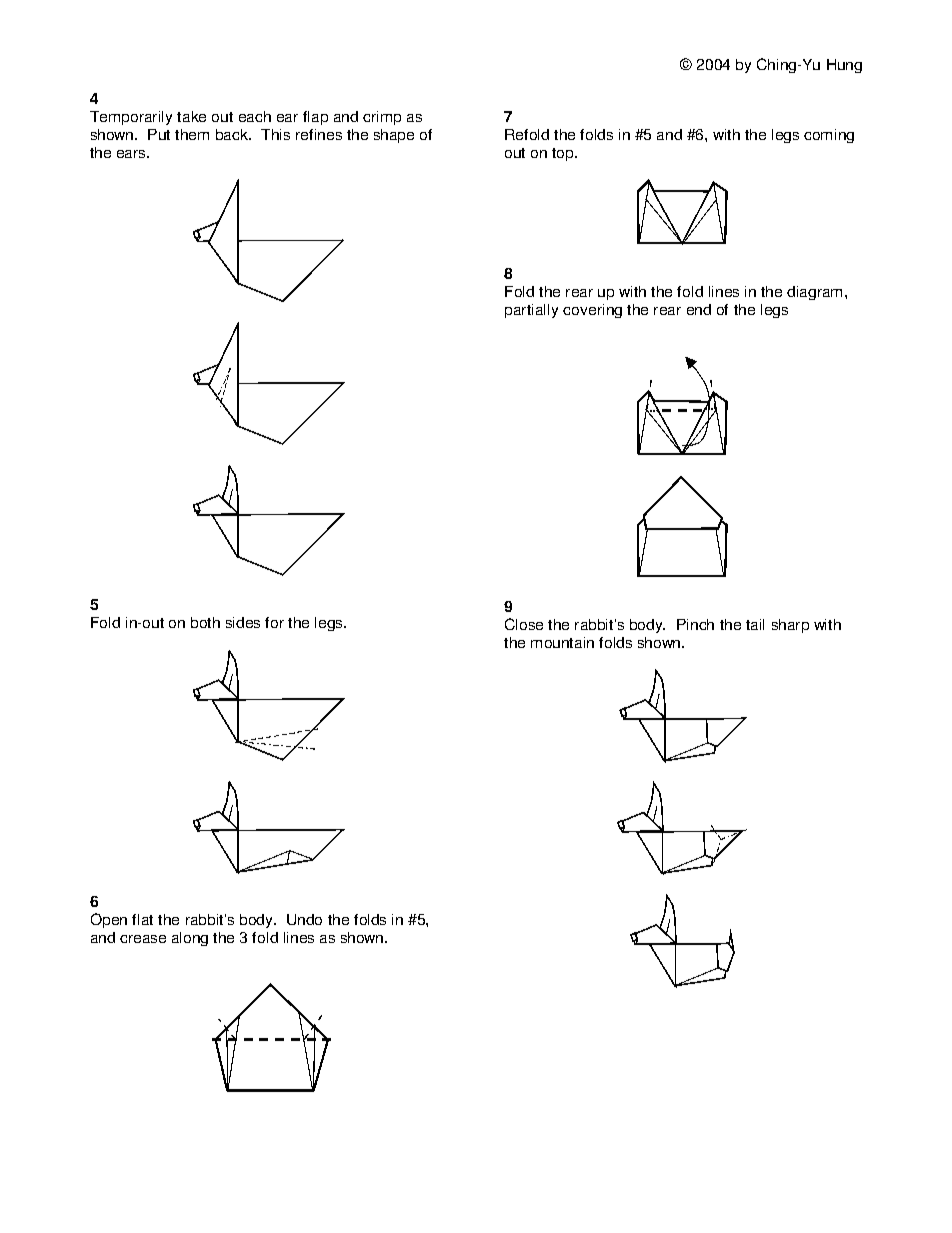 Image resolution: width=952 pixels, height=1233 pixels. What do you see at coordinates (304, 919) in the screenshot?
I see `Undo` at bounding box center [304, 919].
